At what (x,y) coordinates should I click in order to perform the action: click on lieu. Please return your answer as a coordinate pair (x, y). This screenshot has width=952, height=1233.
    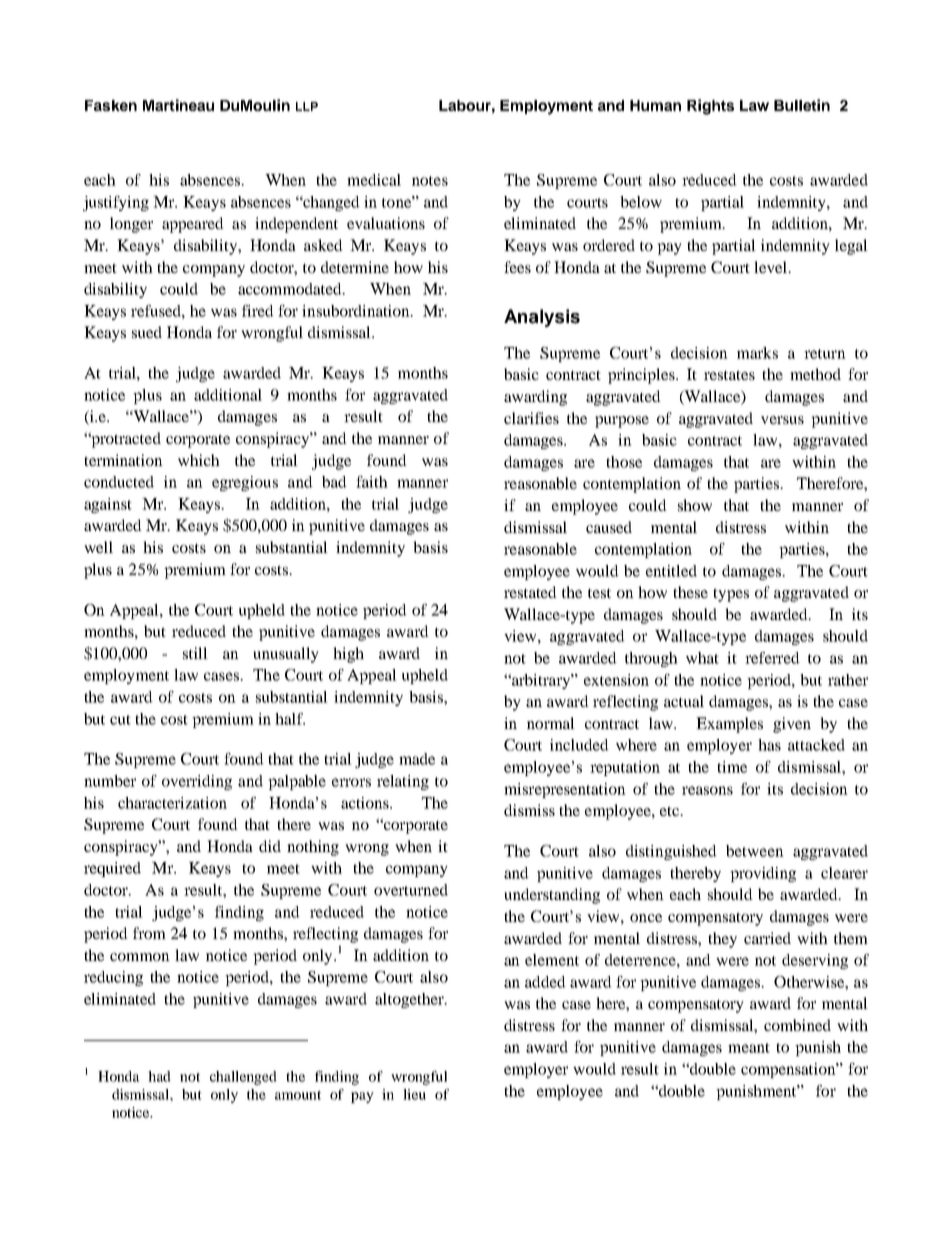
    Looking at the image, I should click on (414, 1094).
